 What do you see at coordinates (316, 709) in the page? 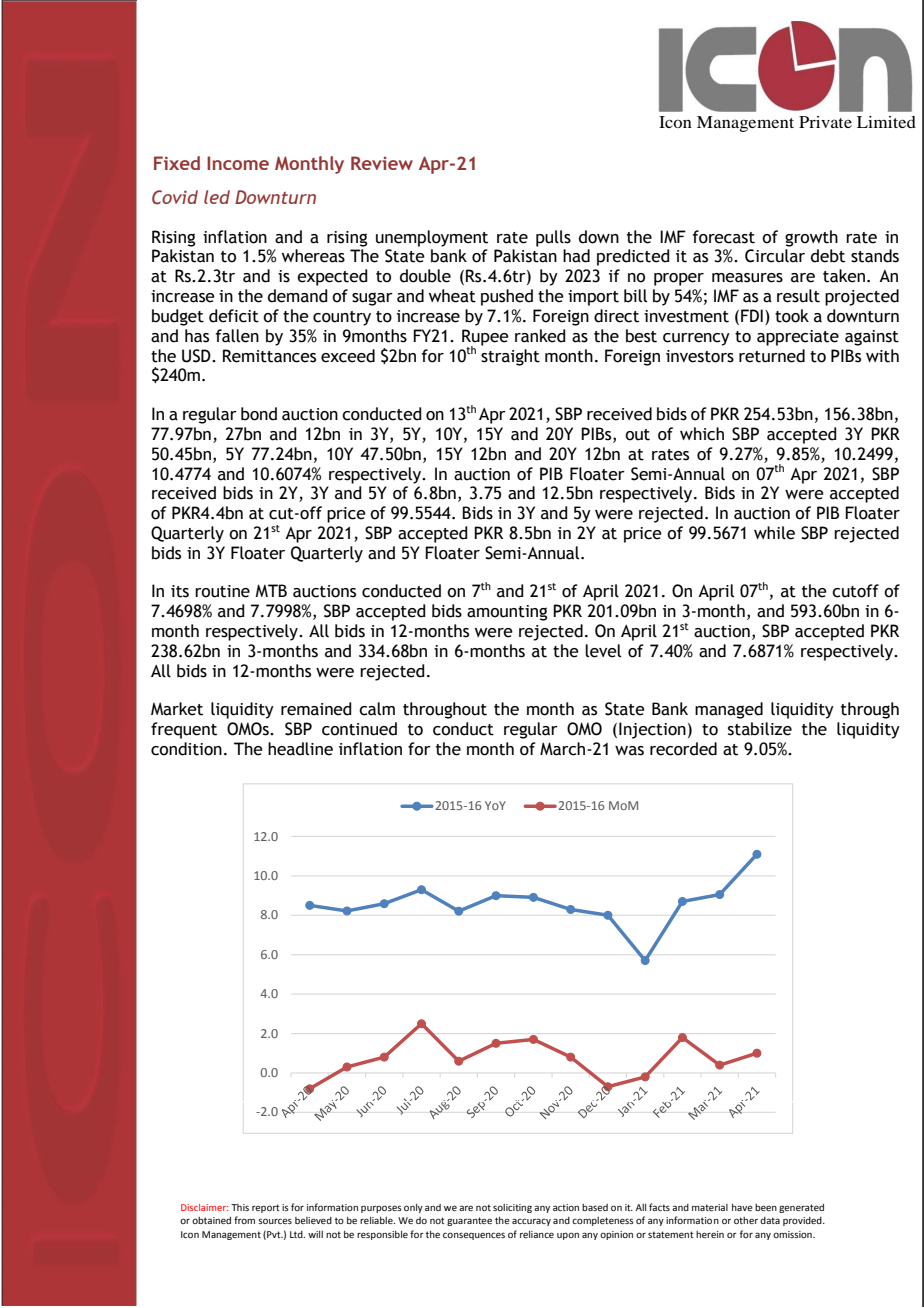
I see `remained` at bounding box center [316, 709].
